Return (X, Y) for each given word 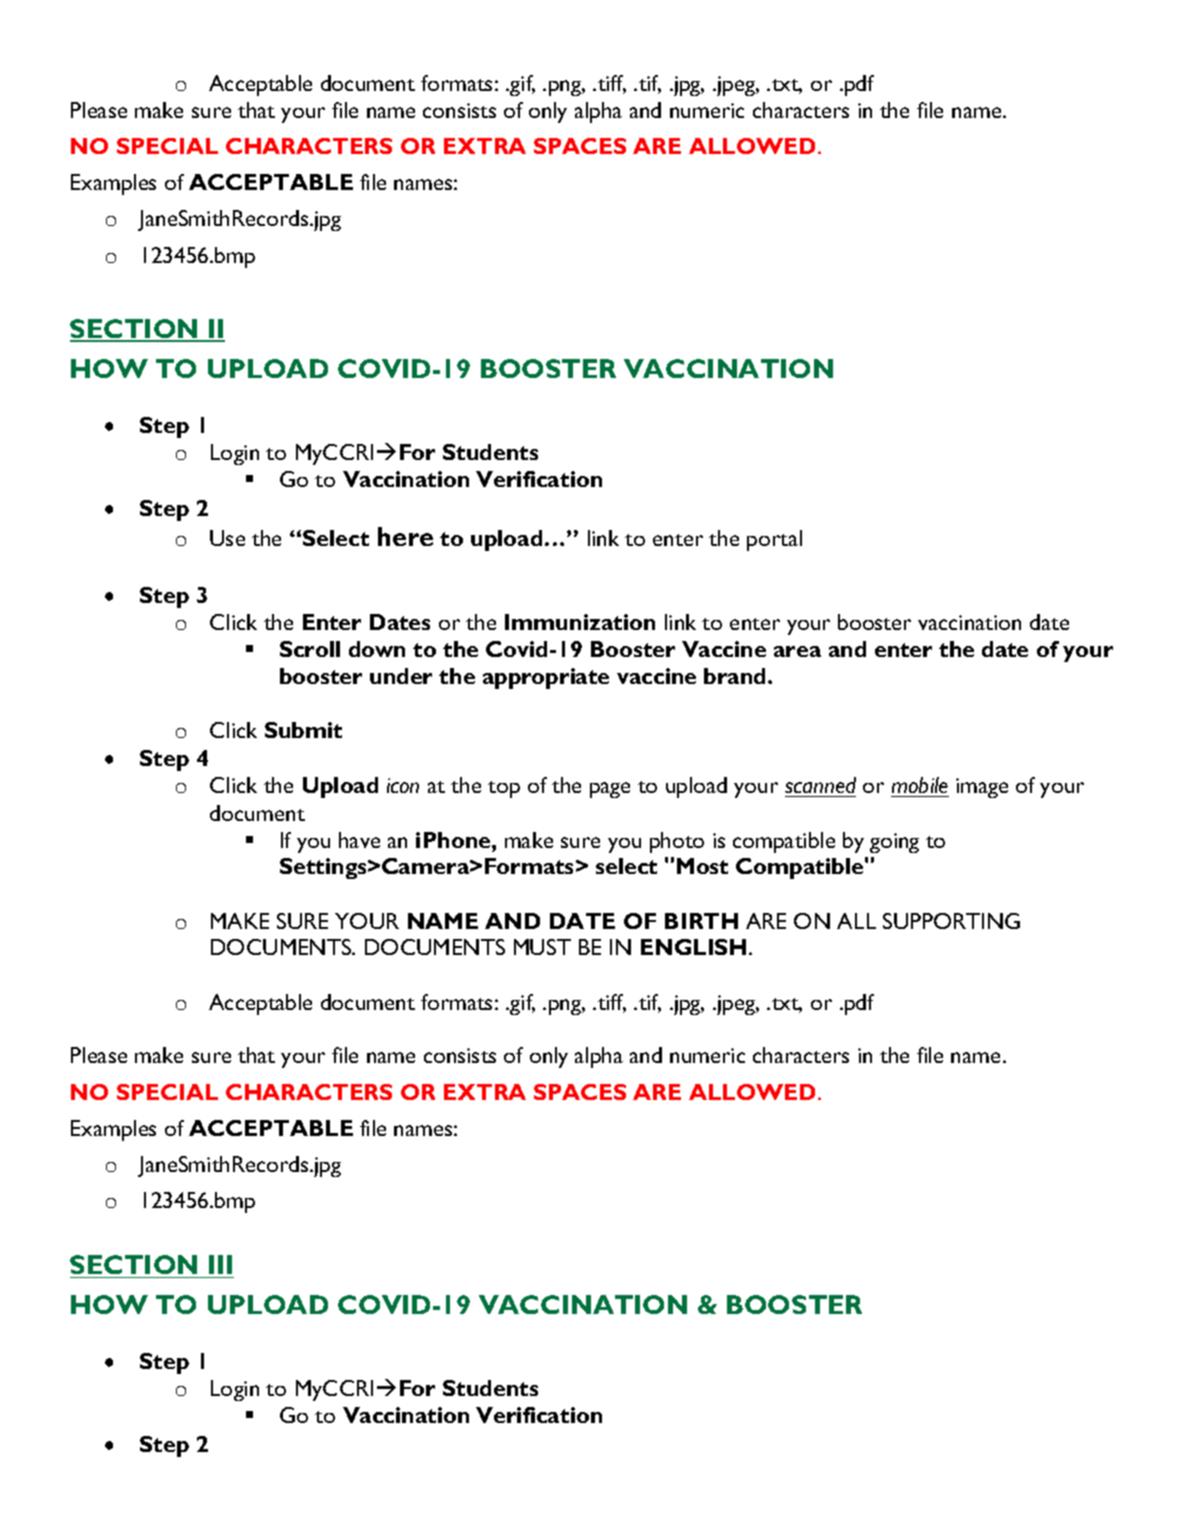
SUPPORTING (951, 921)
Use (227, 538)
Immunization (580, 622)
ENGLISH (693, 947)
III (220, 1264)
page (610, 790)
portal (774, 540)
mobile (920, 787)
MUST (542, 947)
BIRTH (701, 921)
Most (702, 866)
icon (403, 785)
